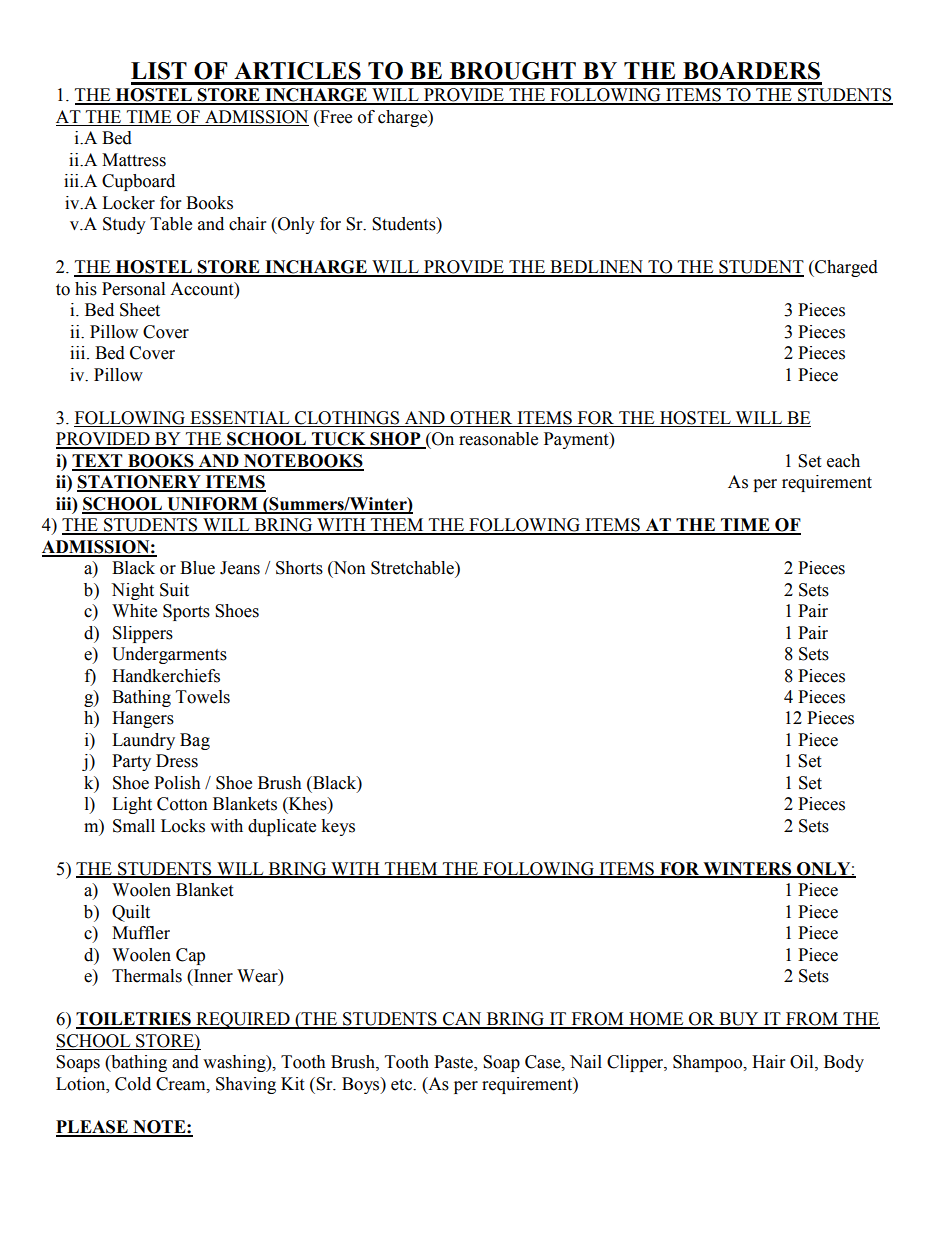 The width and height of the screenshot is (952, 1233). What do you see at coordinates (128, 203) in the screenshot?
I see `Locker` at bounding box center [128, 203].
